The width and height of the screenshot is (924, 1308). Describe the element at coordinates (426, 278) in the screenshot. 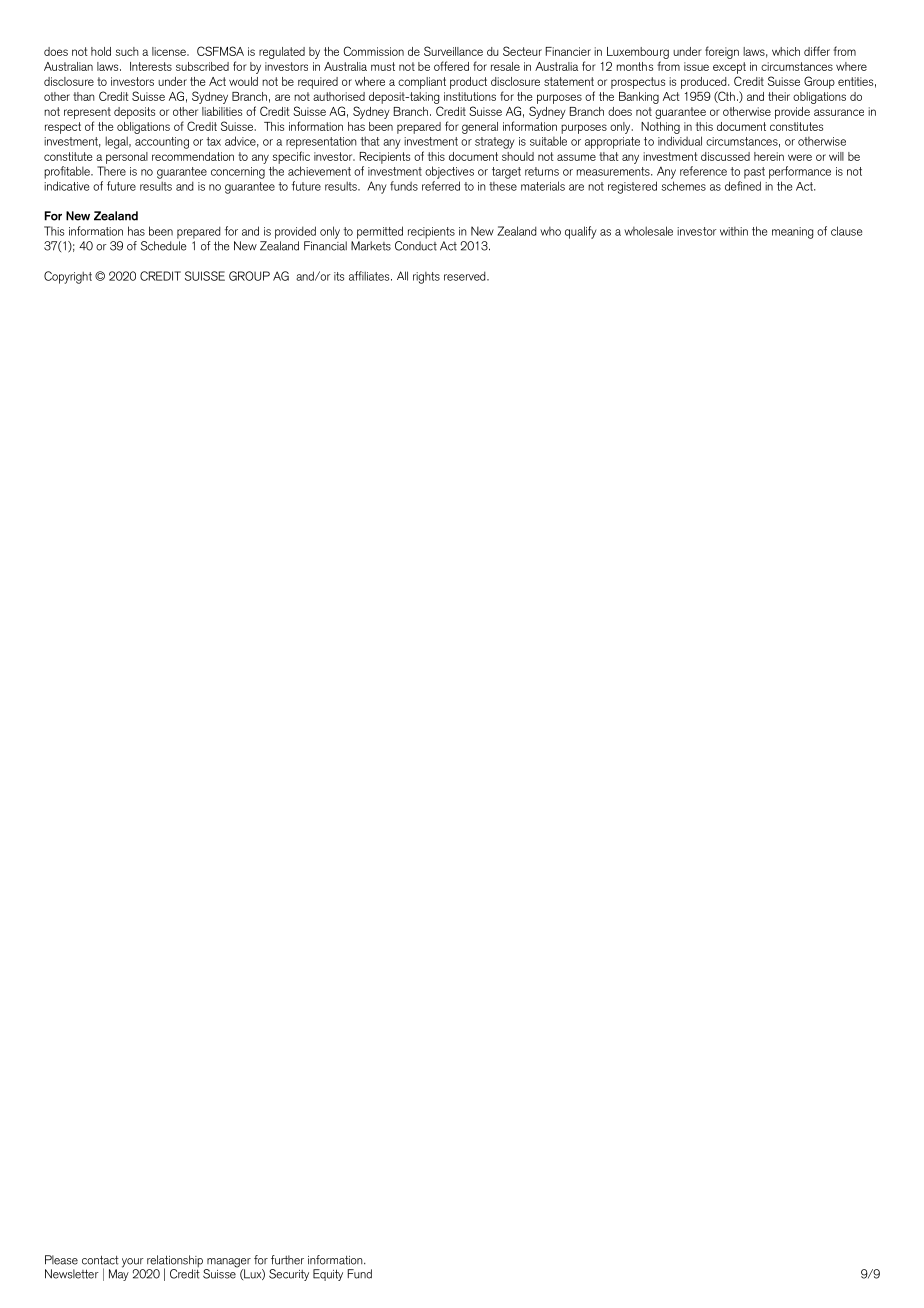

I see `rights` at that location.
